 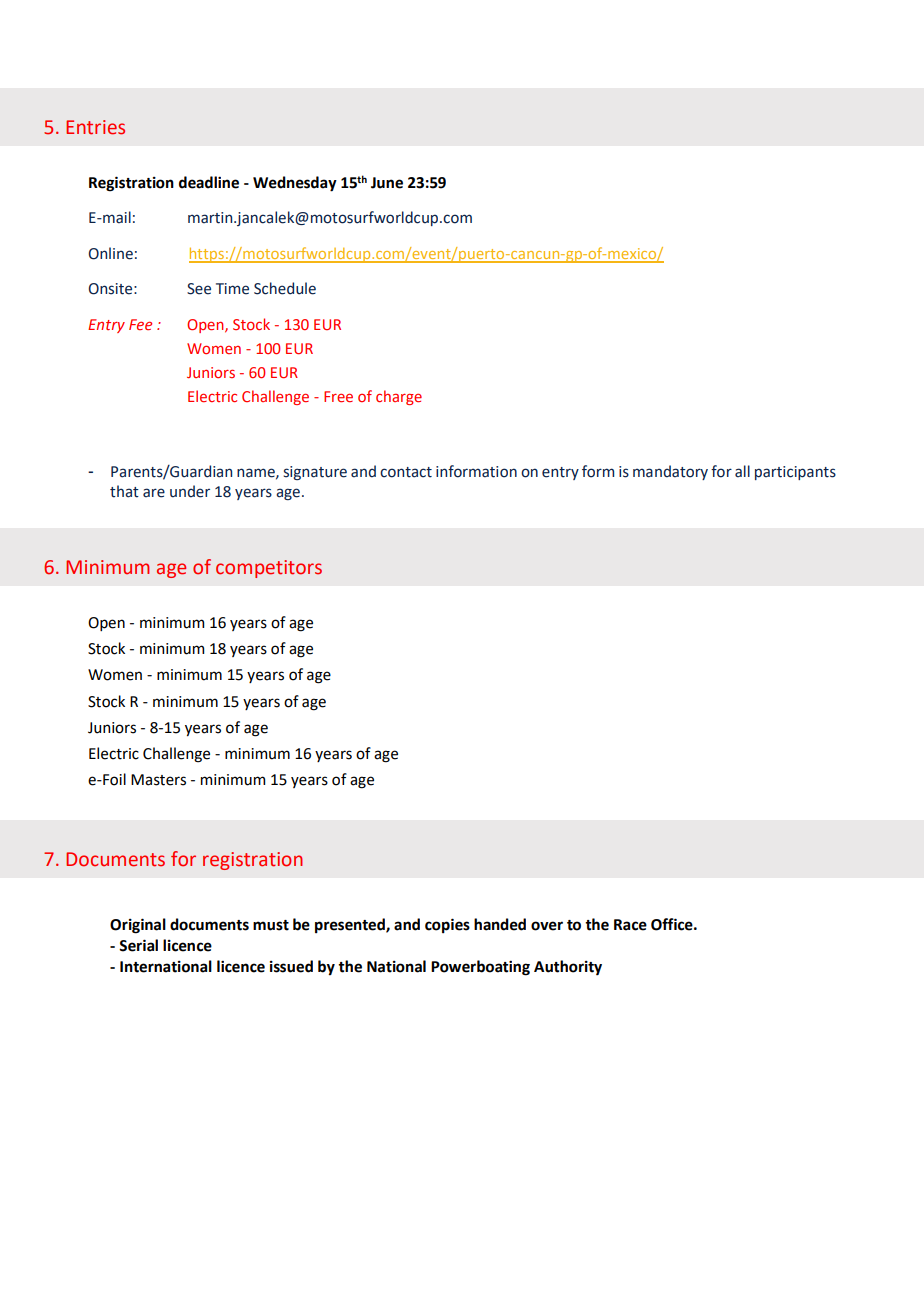 I want to click on deadline, so click(x=209, y=182).
